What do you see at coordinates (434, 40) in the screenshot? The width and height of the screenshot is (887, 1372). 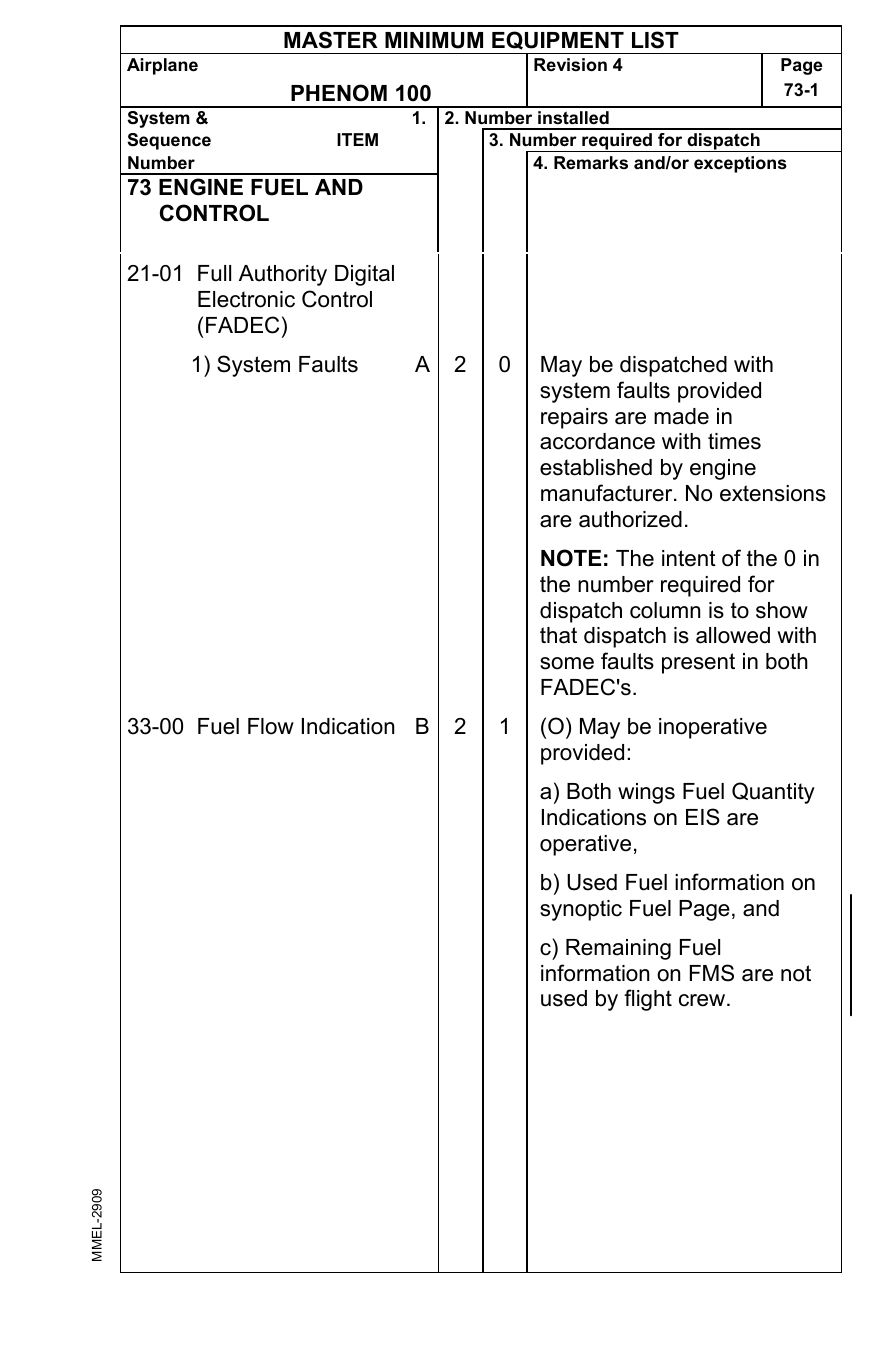 I see `MINIMUM` at bounding box center [434, 40].
